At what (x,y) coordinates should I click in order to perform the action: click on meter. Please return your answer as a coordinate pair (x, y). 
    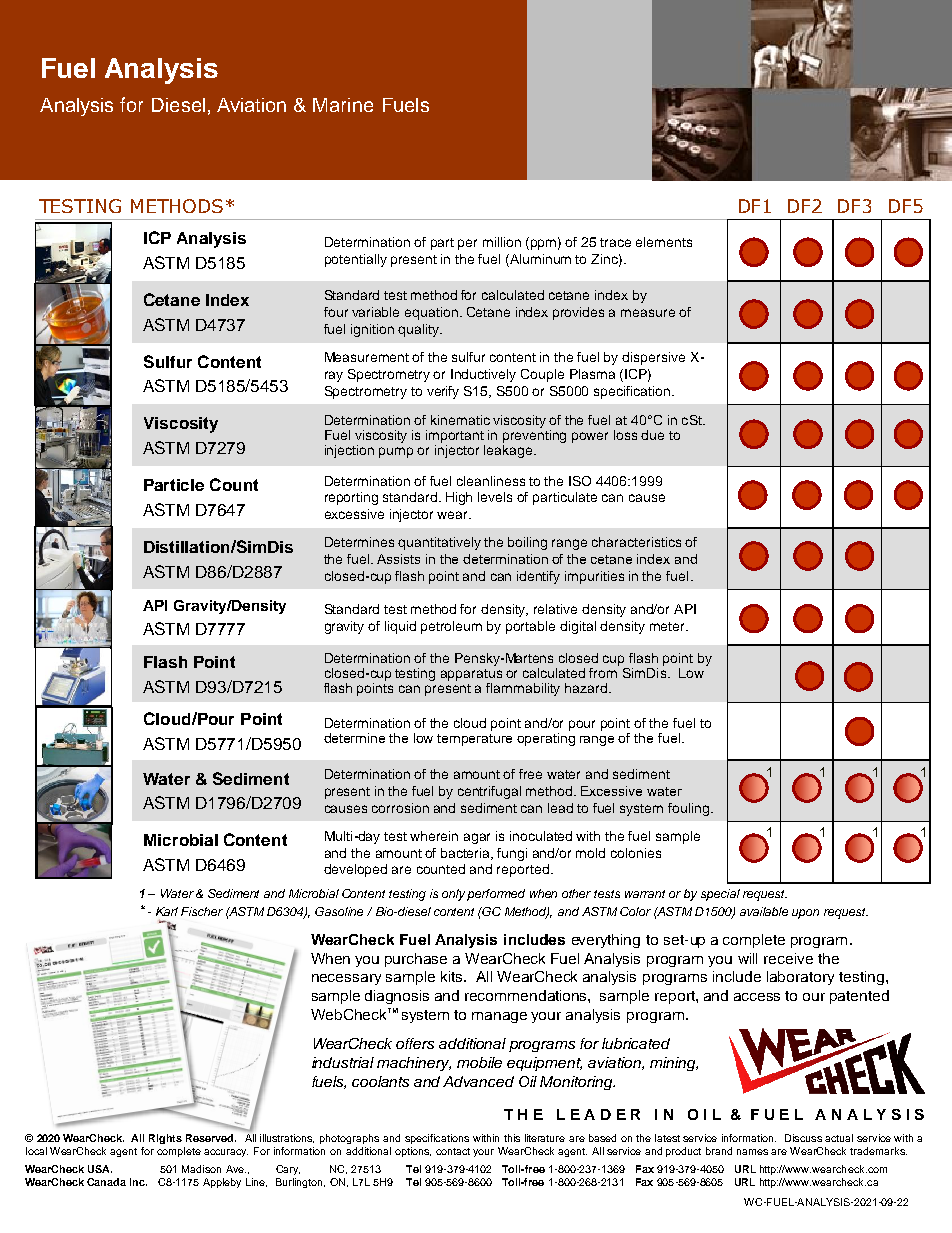
    Looking at the image, I should click on (669, 626).
